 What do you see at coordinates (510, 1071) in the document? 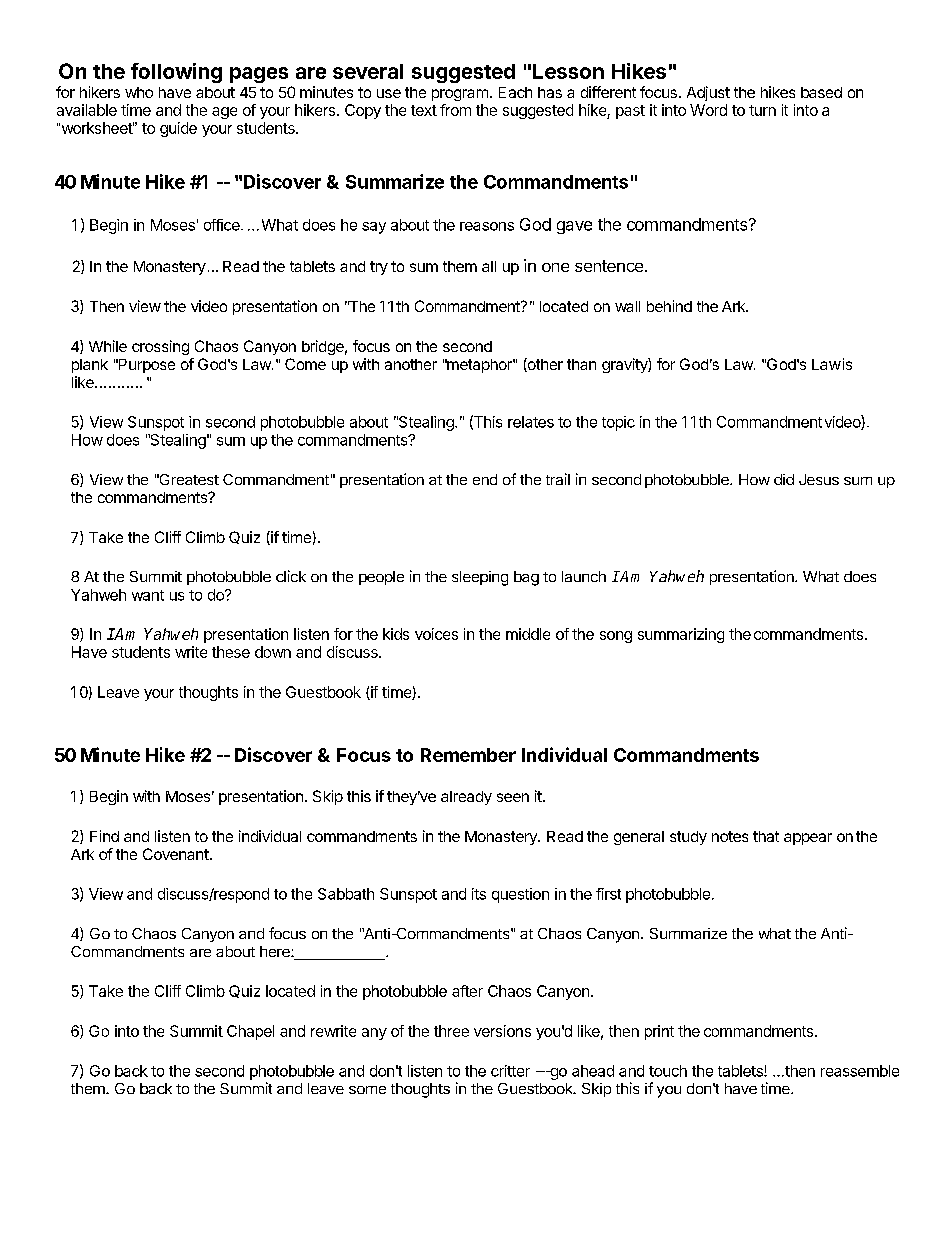
I see `critter` at bounding box center [510, 1071].
